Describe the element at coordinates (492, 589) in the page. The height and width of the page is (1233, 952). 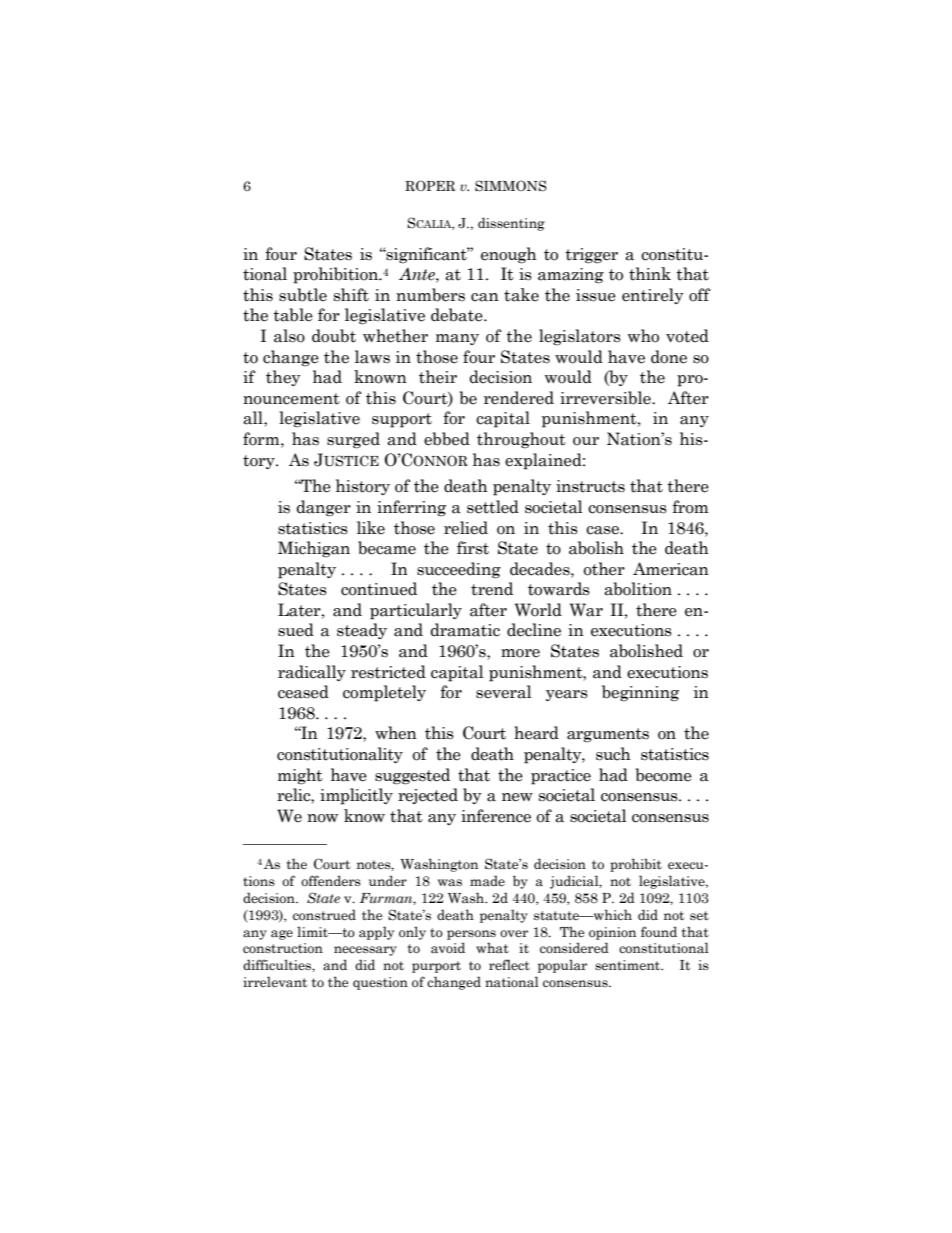
I see `trend` at that location.
